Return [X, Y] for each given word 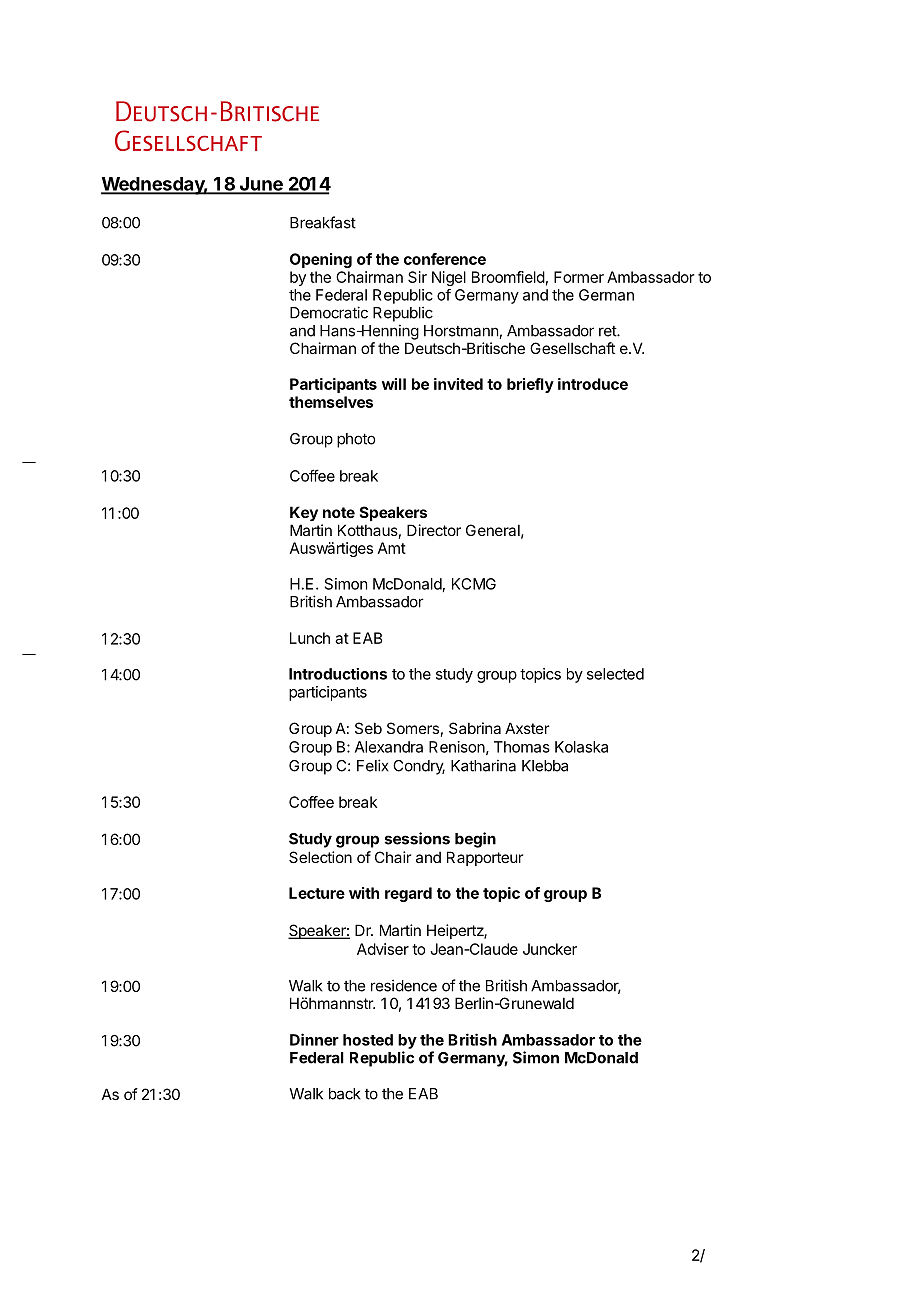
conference [445, 259]
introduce [593, 384]
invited [458, 384]
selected [615, 674]
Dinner [314, 1039]
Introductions [338, 674]
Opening [321, 260]
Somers [413, 728]
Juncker [550, 949]
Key [304, 513]
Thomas [522, 747]
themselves [331, 402]
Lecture [317, 893]
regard [408, 894]
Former [579, 277]
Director [434, 530]
